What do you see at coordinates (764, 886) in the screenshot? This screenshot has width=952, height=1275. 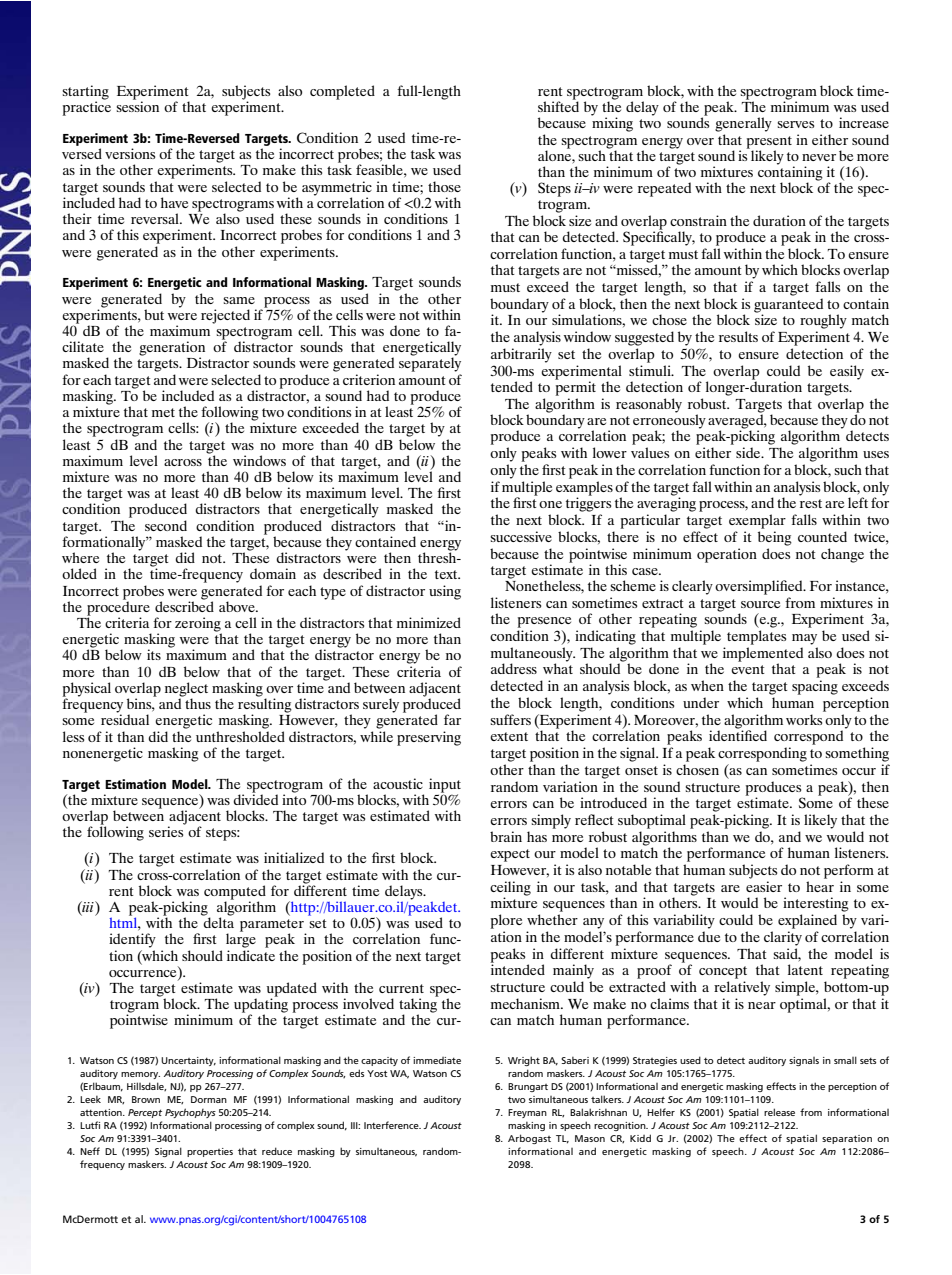 I see `easier` at bounding box center [764, 886].
